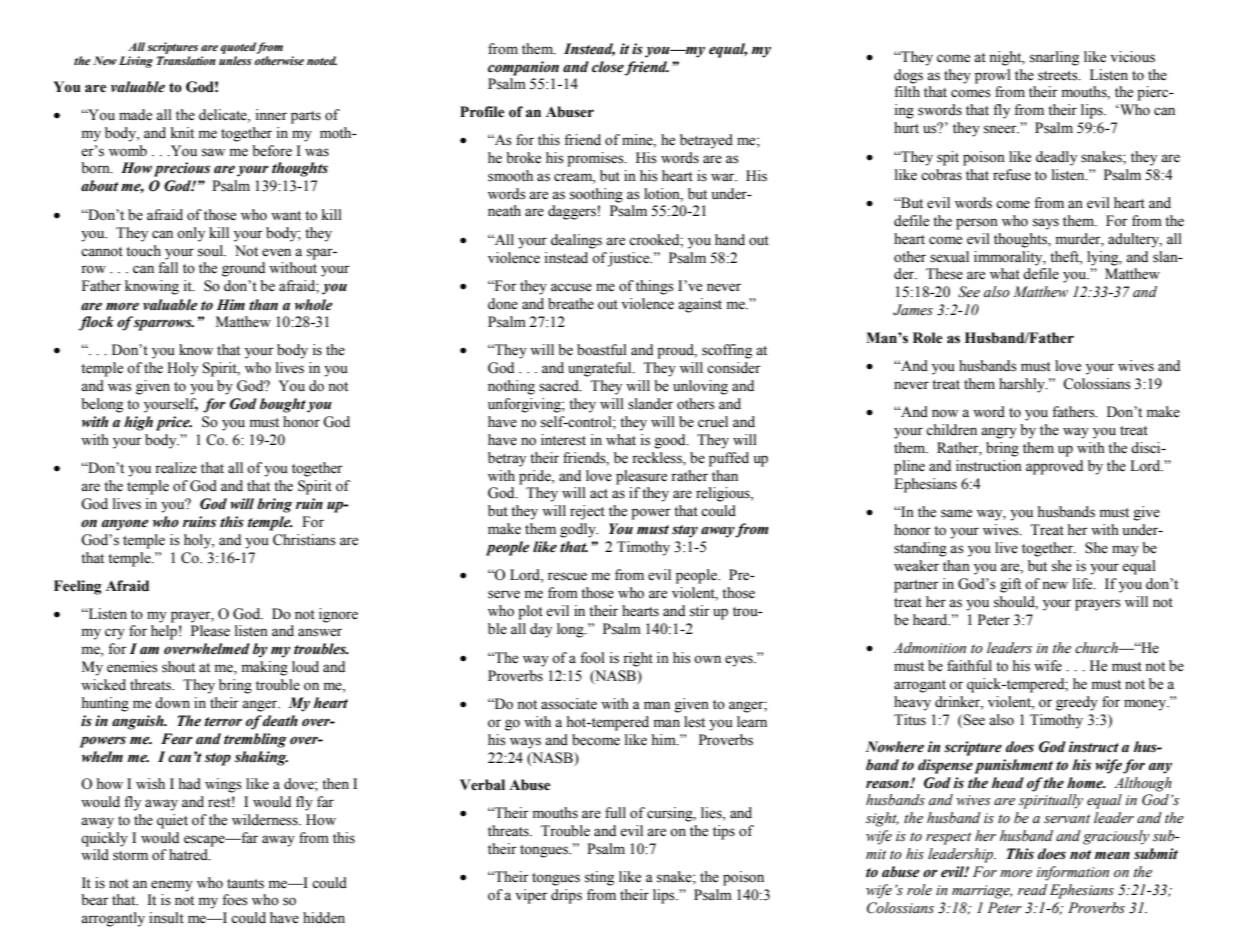 Image resolution: width=1233 pixels, height=952 pixels. I want to click on immorality, so click(1009, 258).
